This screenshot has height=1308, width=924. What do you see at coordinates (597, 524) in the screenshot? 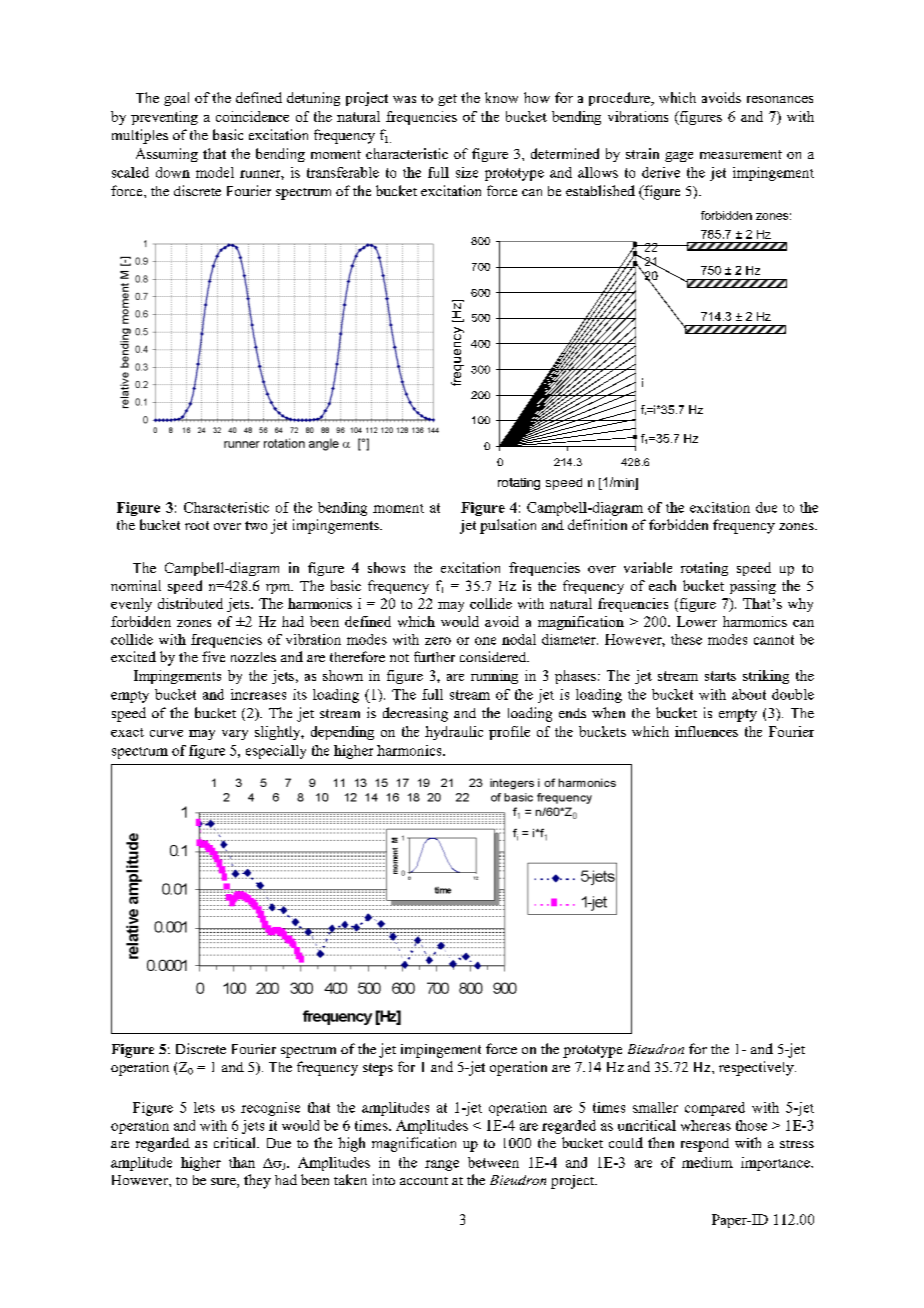
I see `definition` at bounding box center [597, 524].
